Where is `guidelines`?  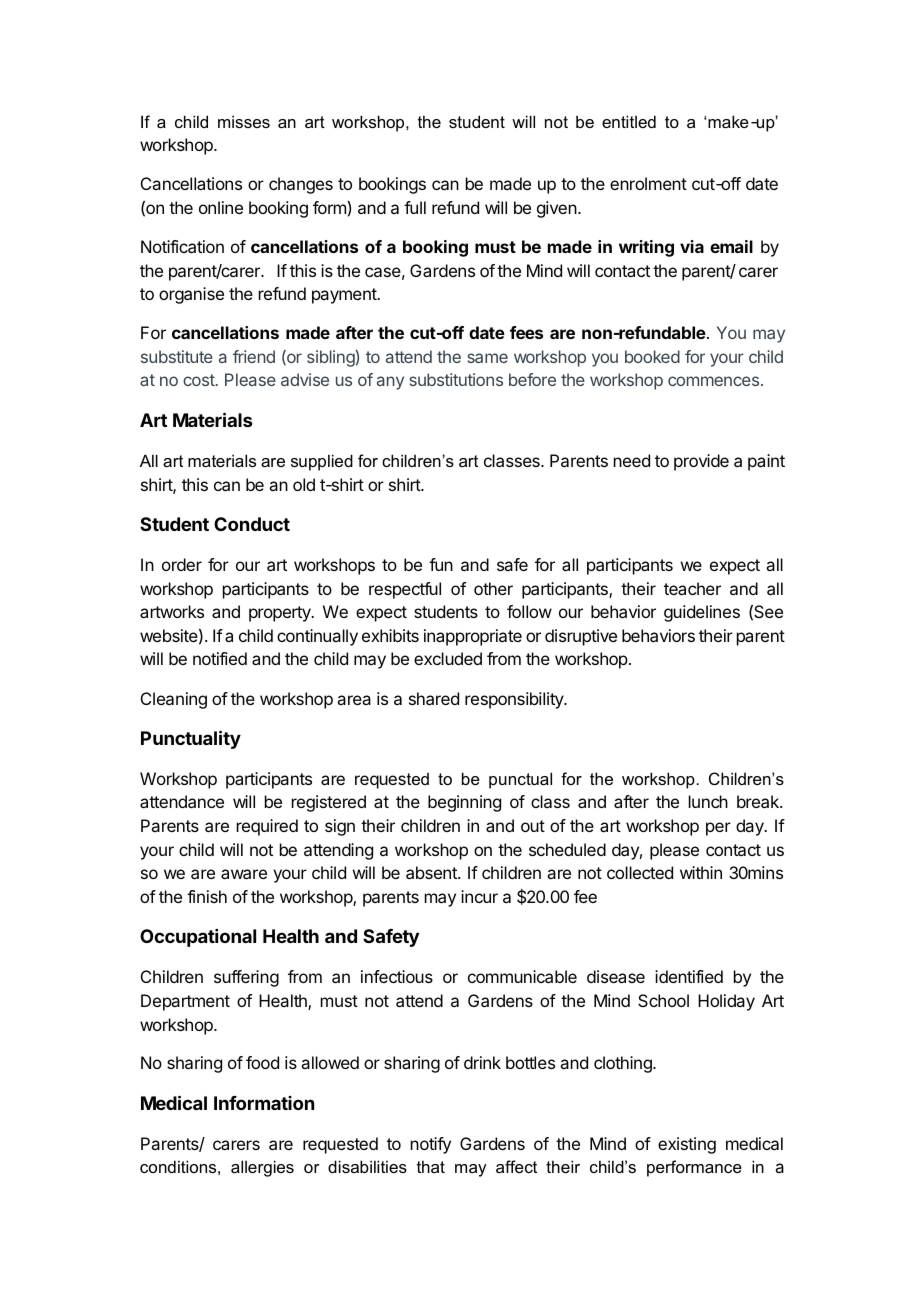 guidelines is located at coordinates (702, 613).
